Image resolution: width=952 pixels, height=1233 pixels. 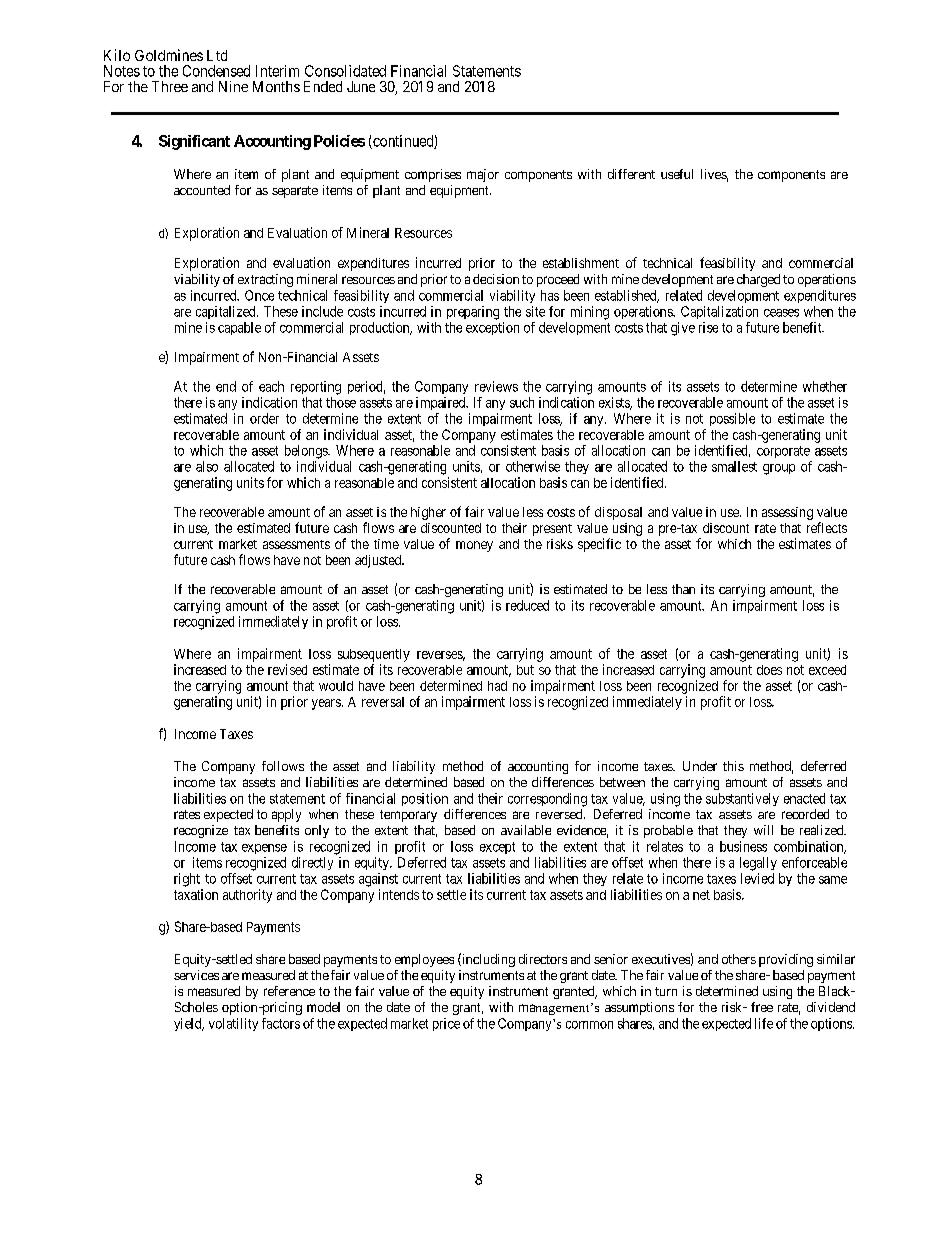 What do you see at coordinates (677, 174) in the page?
I see `useful` at bounding box center [677, 174].
